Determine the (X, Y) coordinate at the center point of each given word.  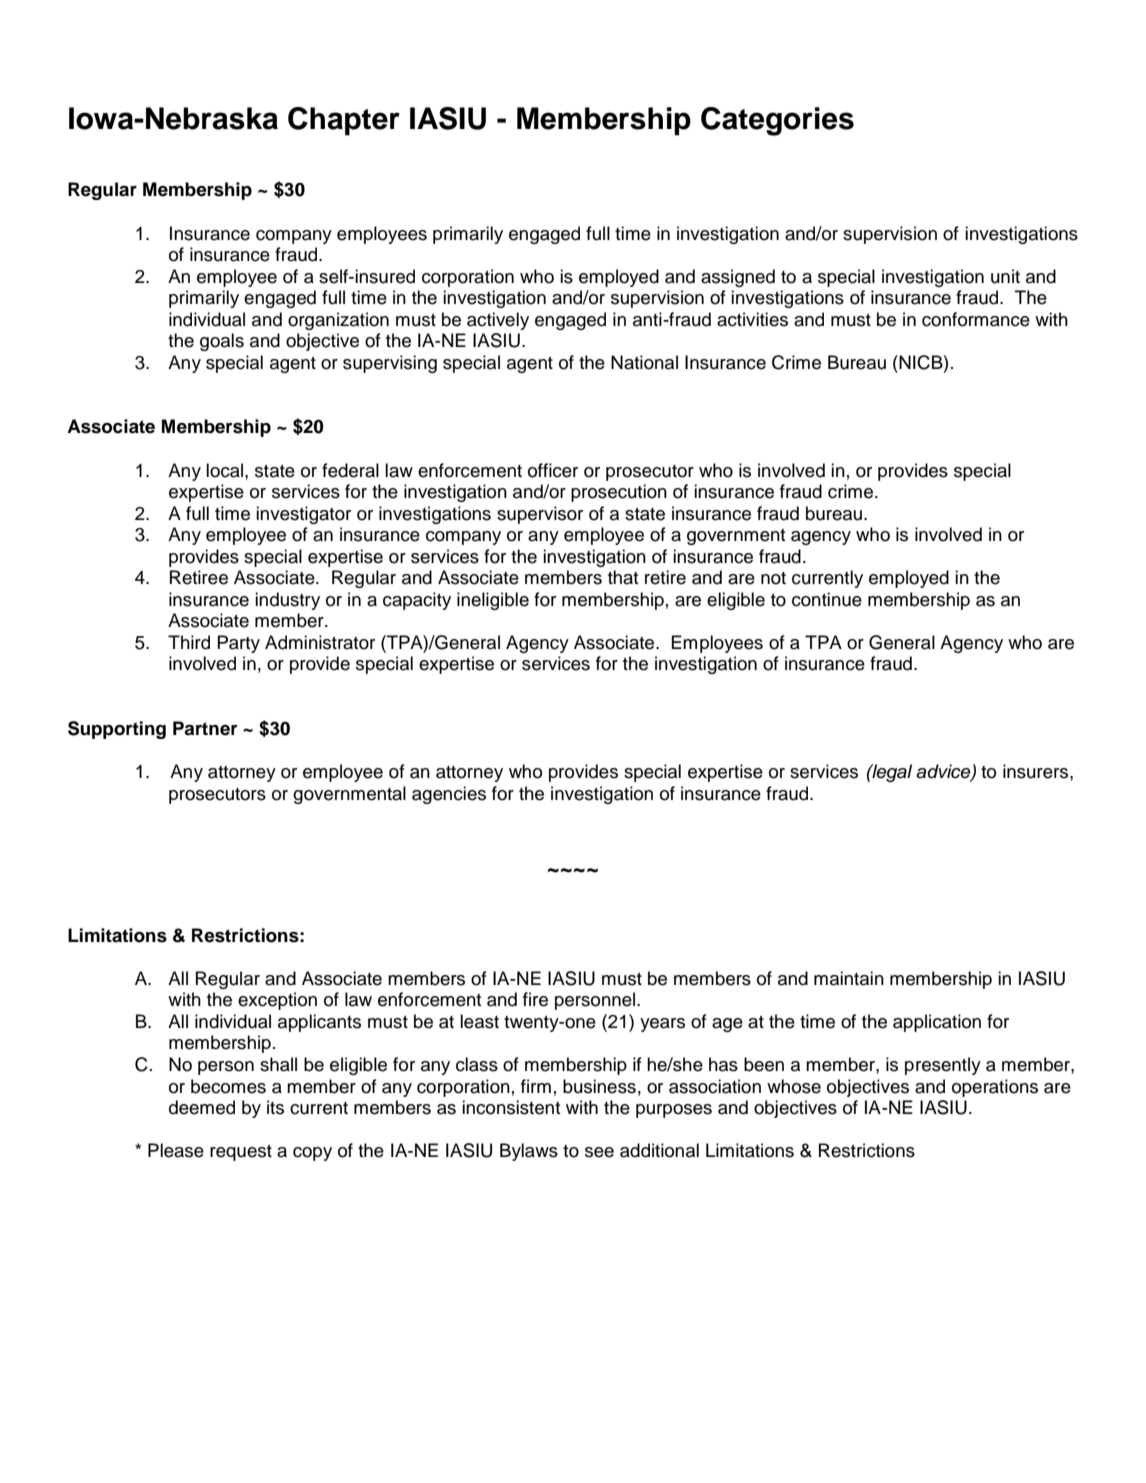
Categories (777, 121)
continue (827, 599)
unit (1005, 276)
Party (239, 644)
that (623, 577)
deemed (202, 1107)
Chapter (344, 121)
